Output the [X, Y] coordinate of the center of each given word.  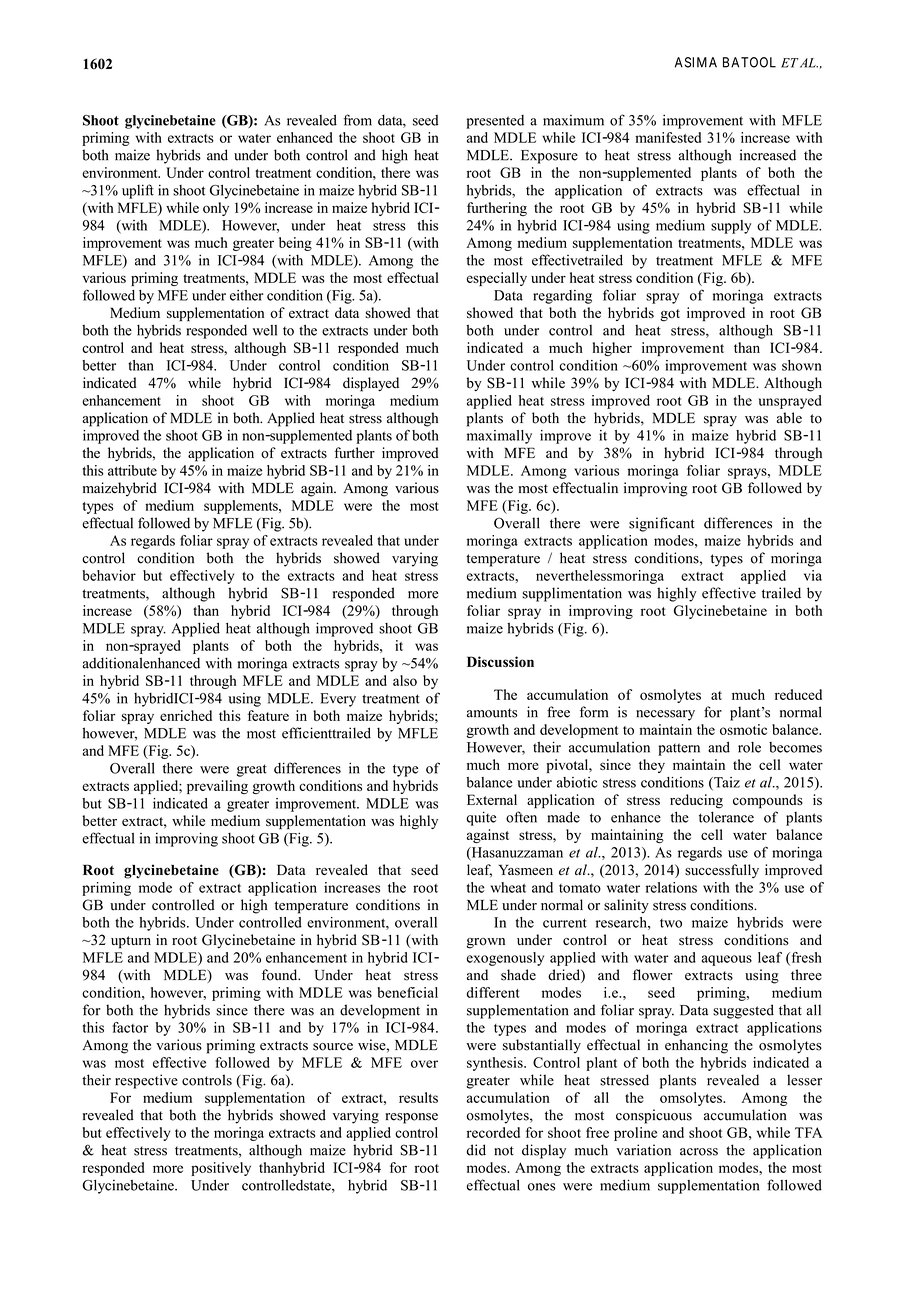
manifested [668, 137]
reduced [798, 694]
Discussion [500, 661]
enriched [186, 715]
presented [495, 122]
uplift [138, 191]
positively [221, 1169]
